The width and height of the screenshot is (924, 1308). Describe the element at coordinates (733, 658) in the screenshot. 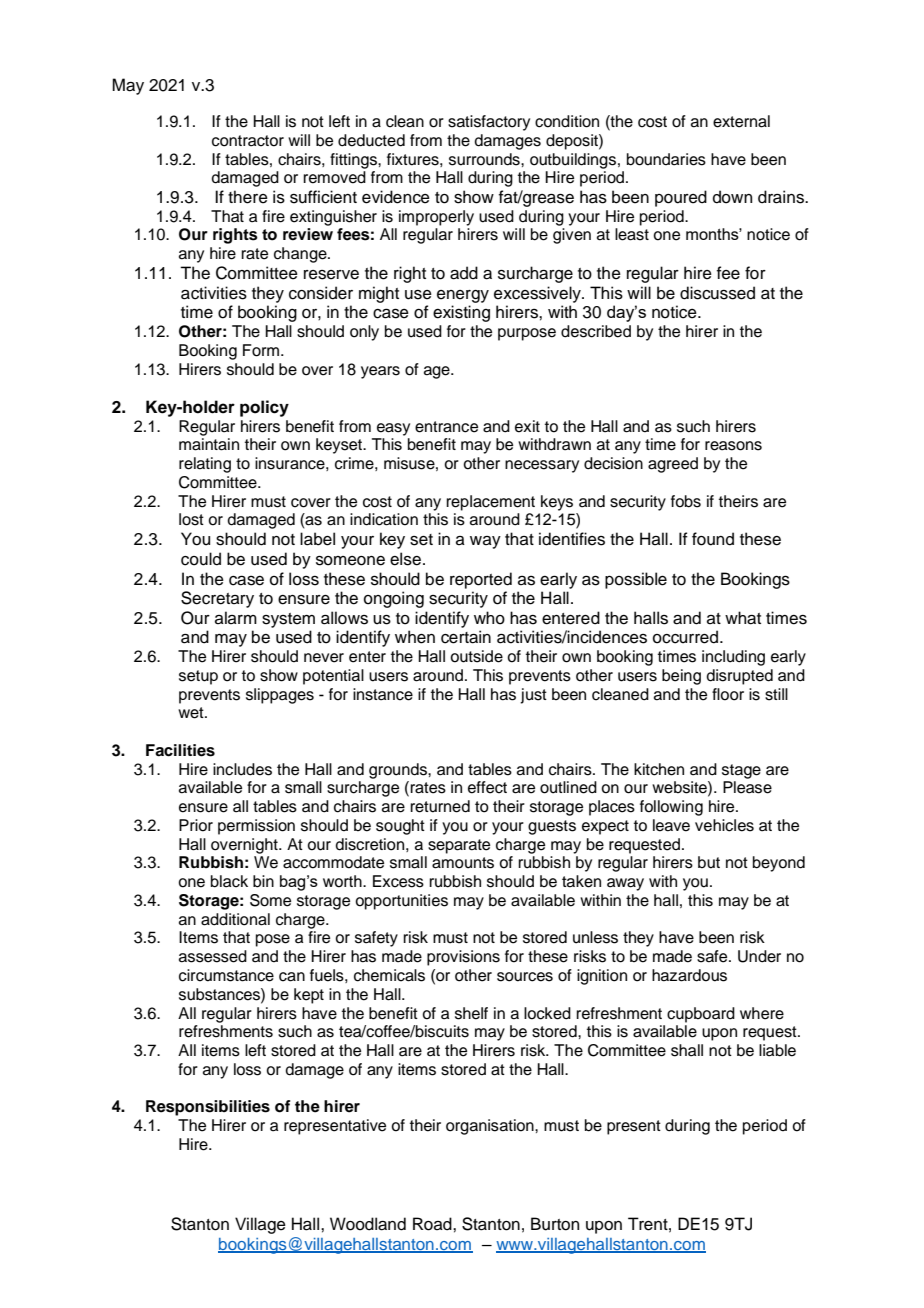

I see `including` at that location.
